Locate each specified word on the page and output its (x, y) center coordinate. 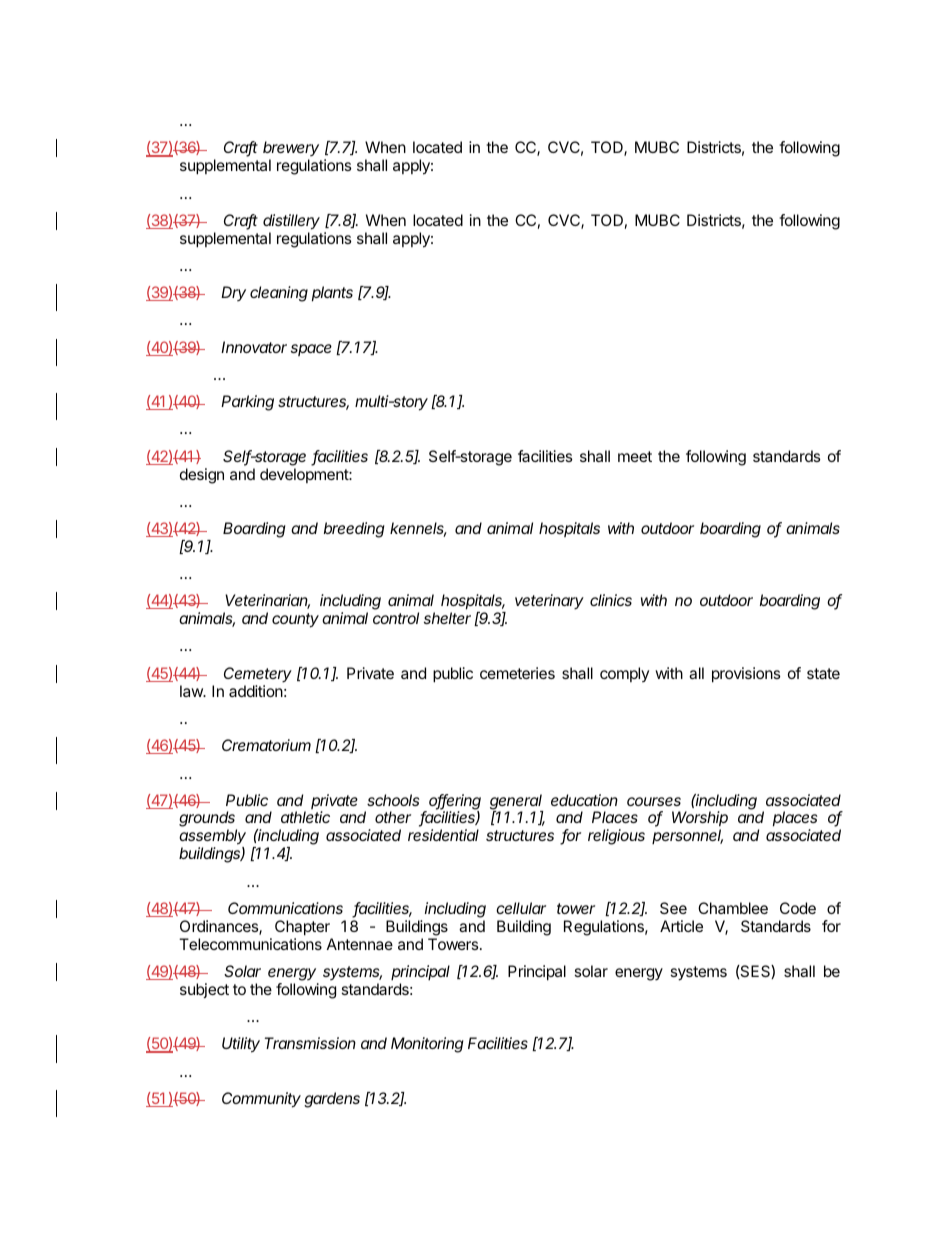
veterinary (549, 602)
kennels (418, 529)
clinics (611, 600)
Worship (700, 820)
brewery (291, 150)
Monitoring (427, 1045)
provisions (746, 675)
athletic (305, 817)
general (516, 803)
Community (261, 1100)
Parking (247, 403)
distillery (291, 222)
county (295, 620)
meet (635, 456)
